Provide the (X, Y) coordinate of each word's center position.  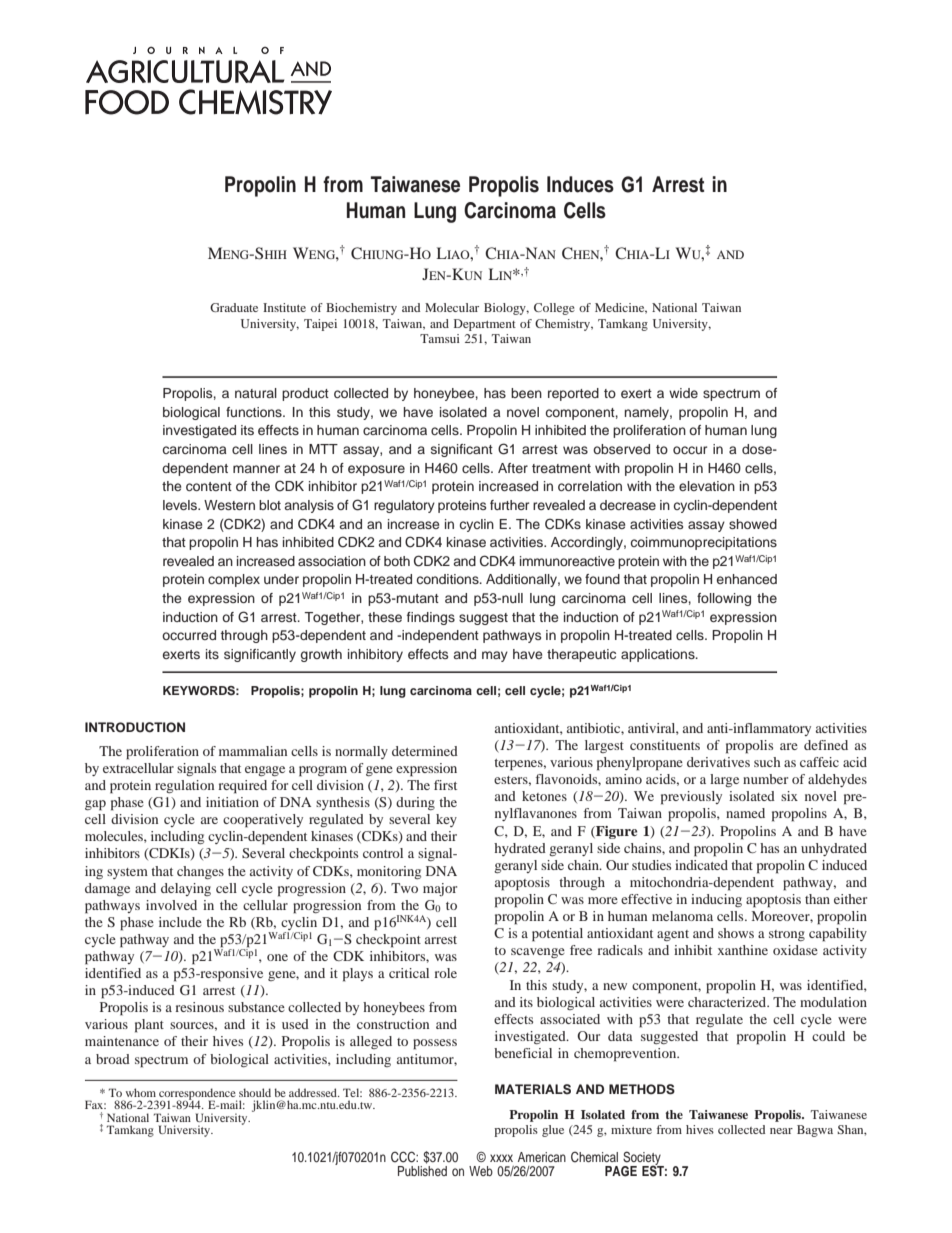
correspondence (197, 1095)
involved (171, 905)
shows (736, 933)
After (513, 468)
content (209, 486)
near (781, 1131)
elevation (707, 486)
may (495, 656)
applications (659, 655)
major (440, 889)
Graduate (234, 307)
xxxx (501, 1158)
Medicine (621, 308)
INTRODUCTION (135, 727)
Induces (580, 184)
